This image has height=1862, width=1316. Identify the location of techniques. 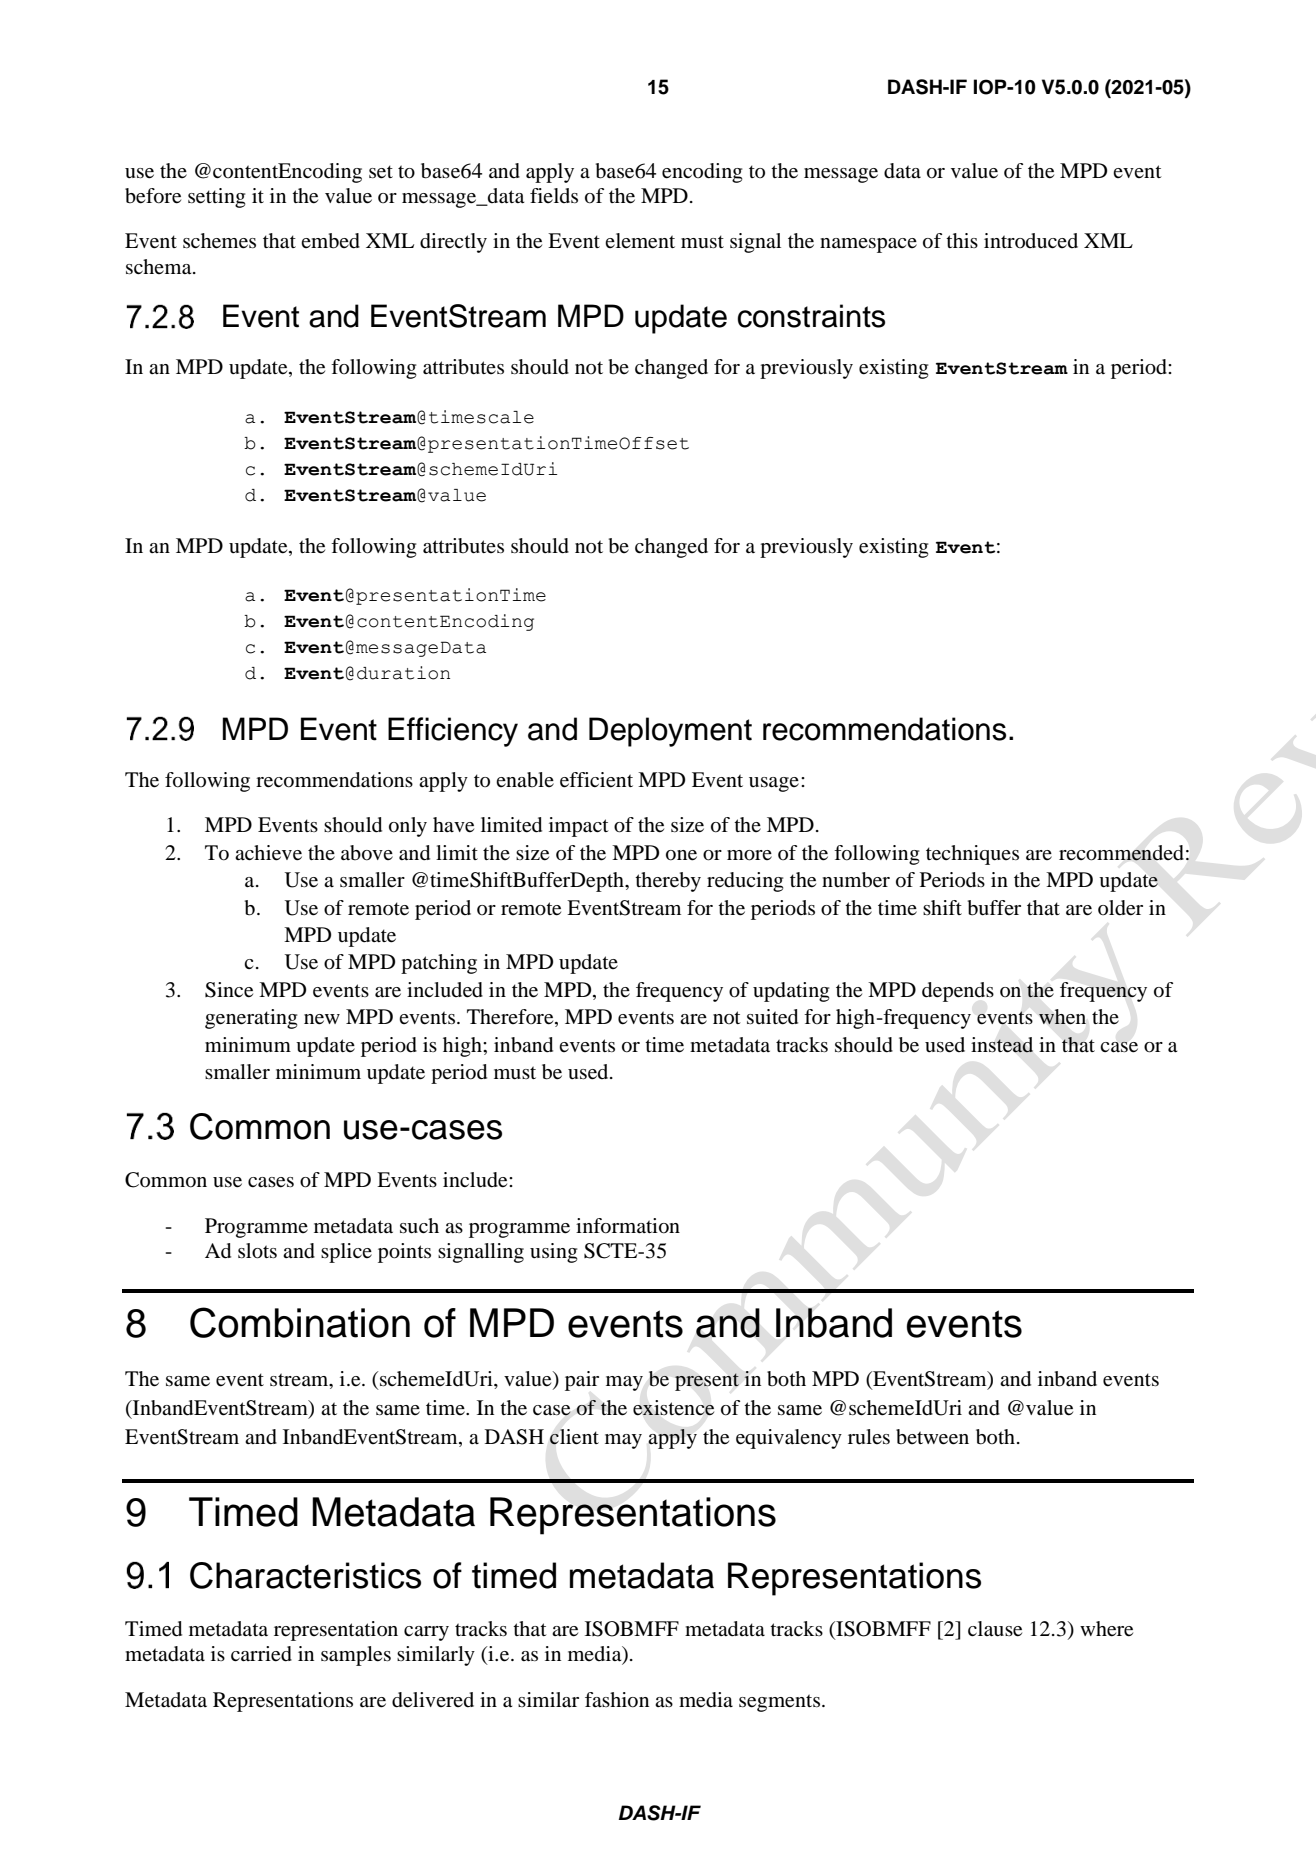
(972, 855).
